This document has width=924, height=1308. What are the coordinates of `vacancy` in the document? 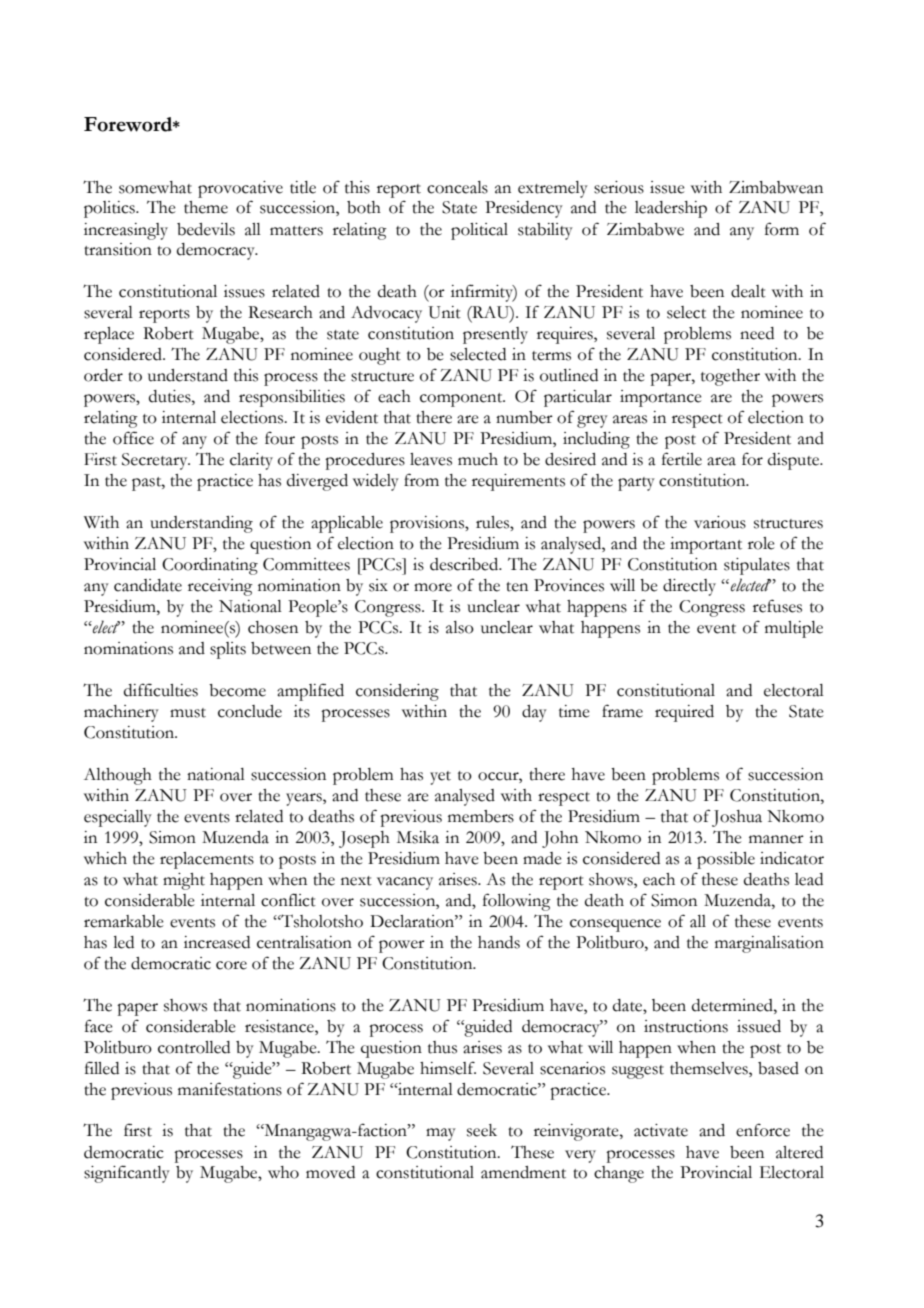 It's located at (405, 883).
